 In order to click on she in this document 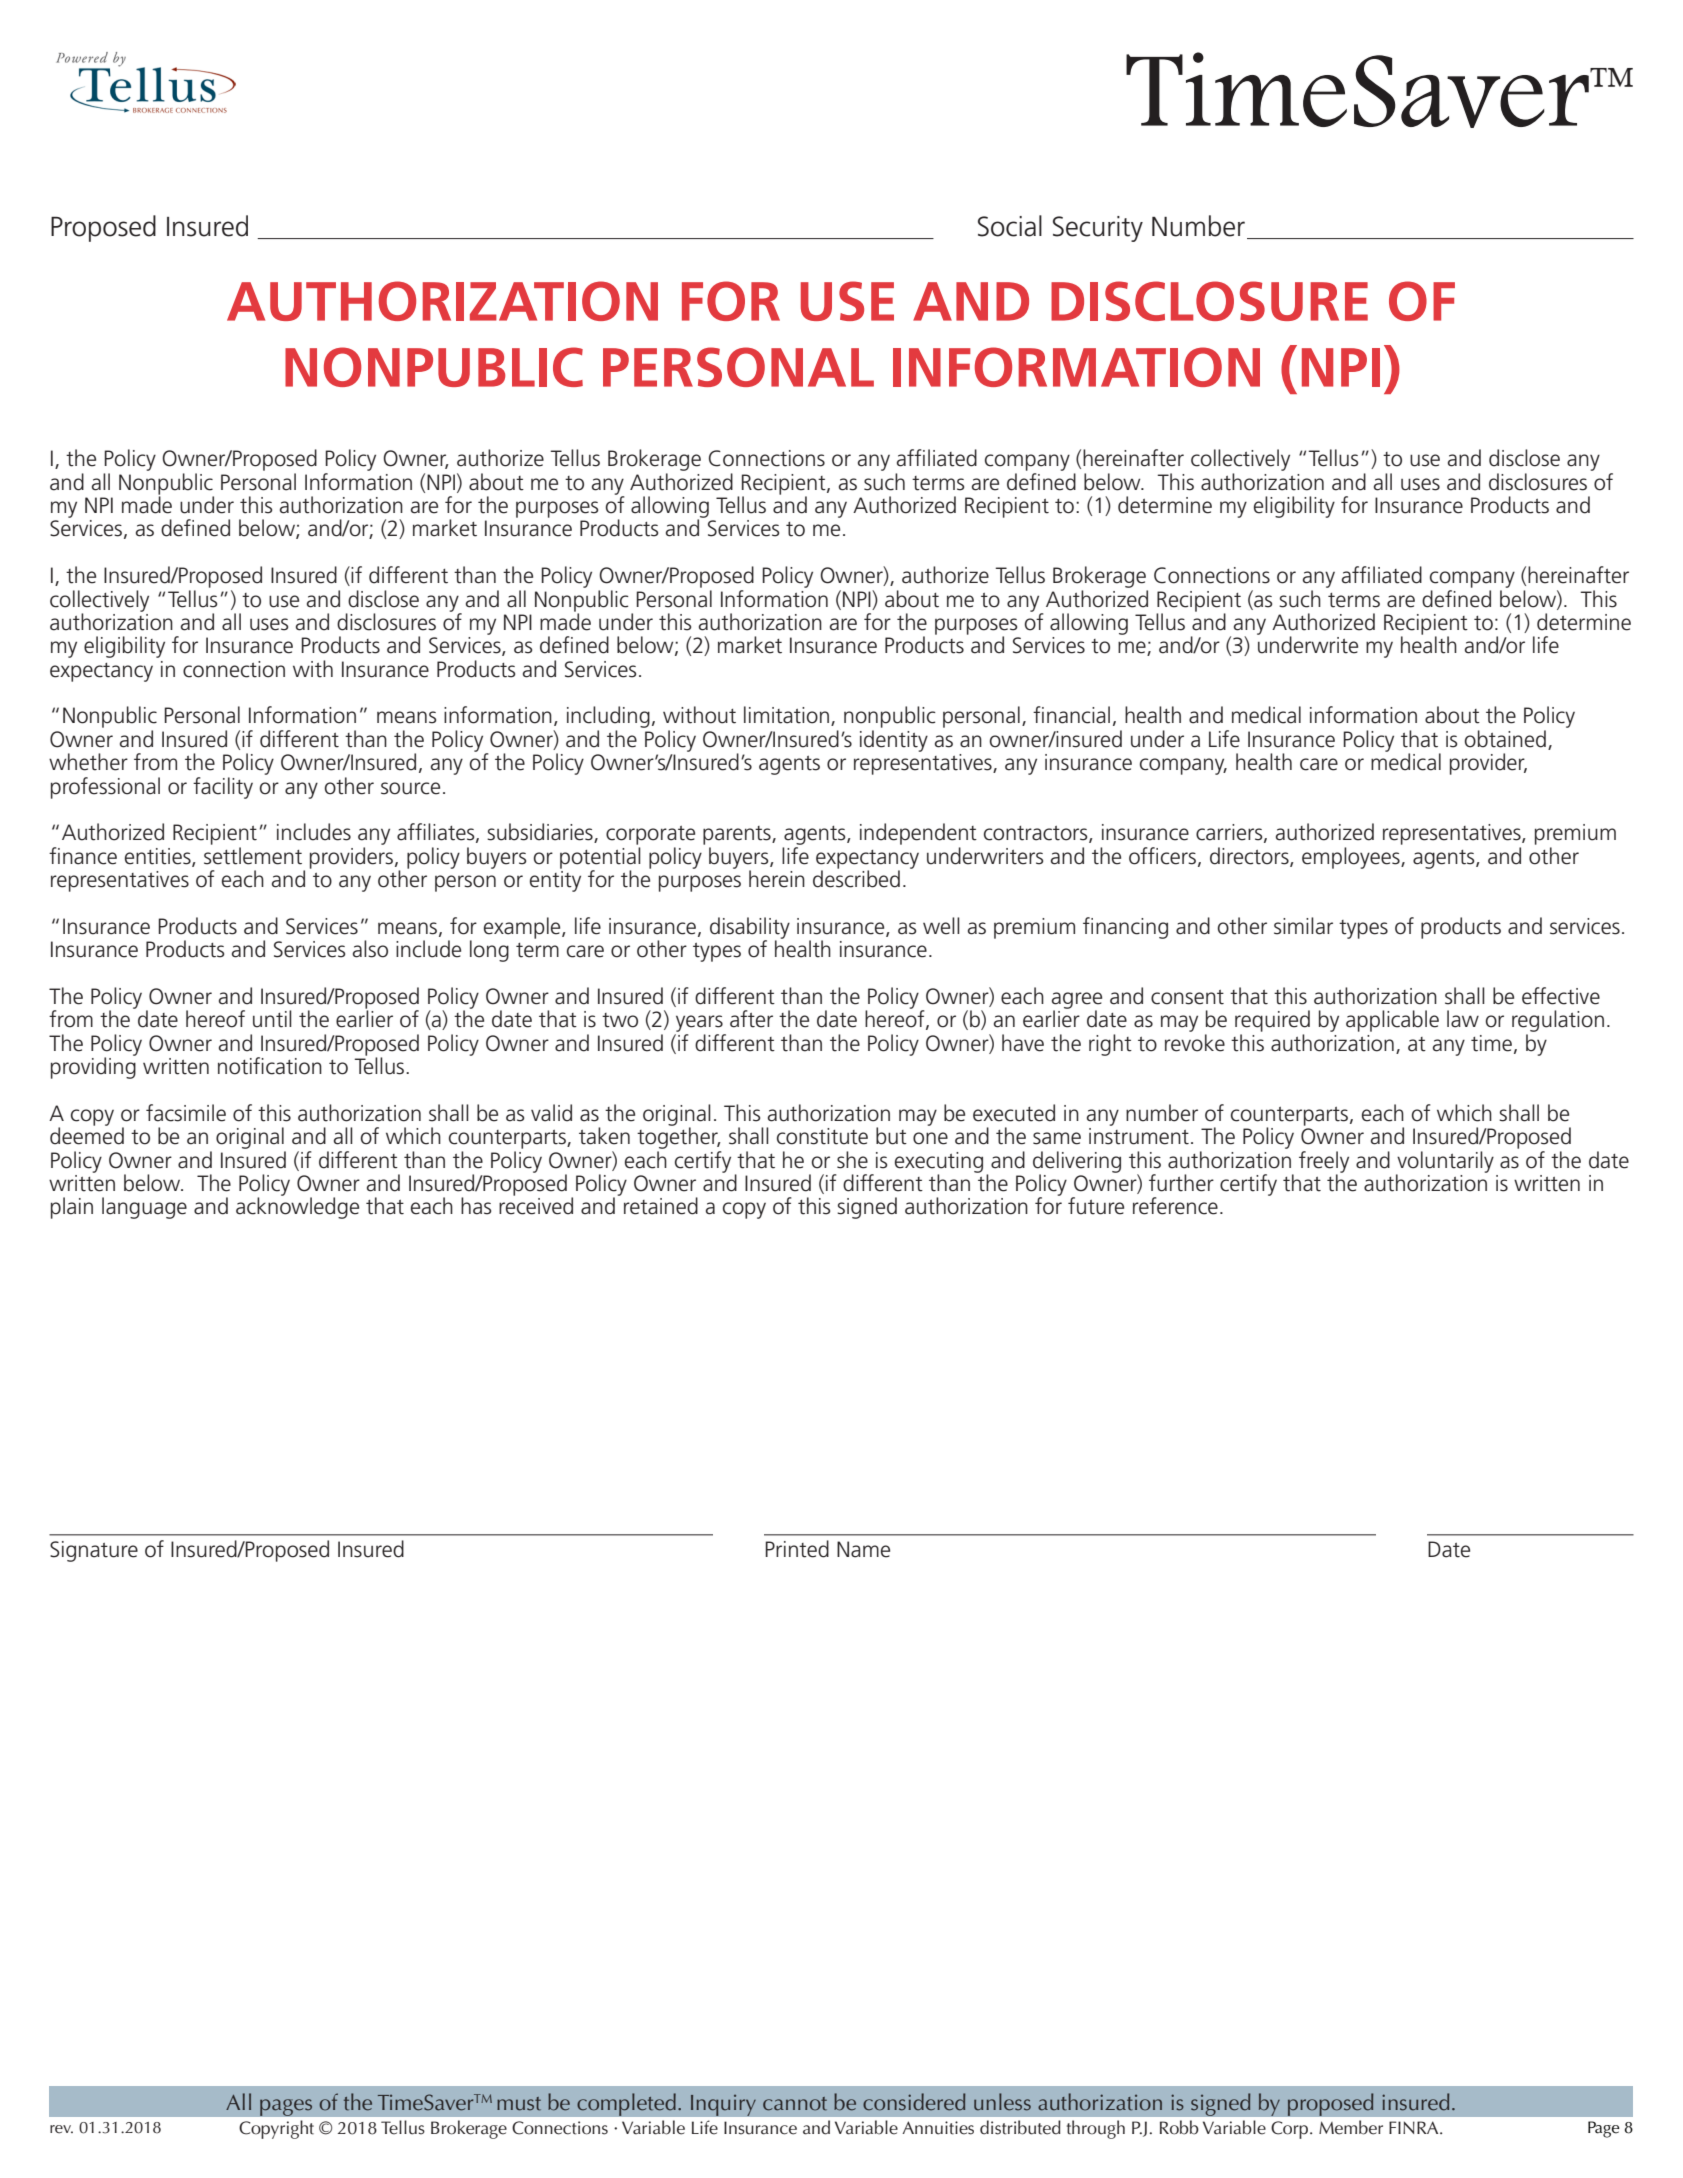, I will do `click(852, 1160)`.
